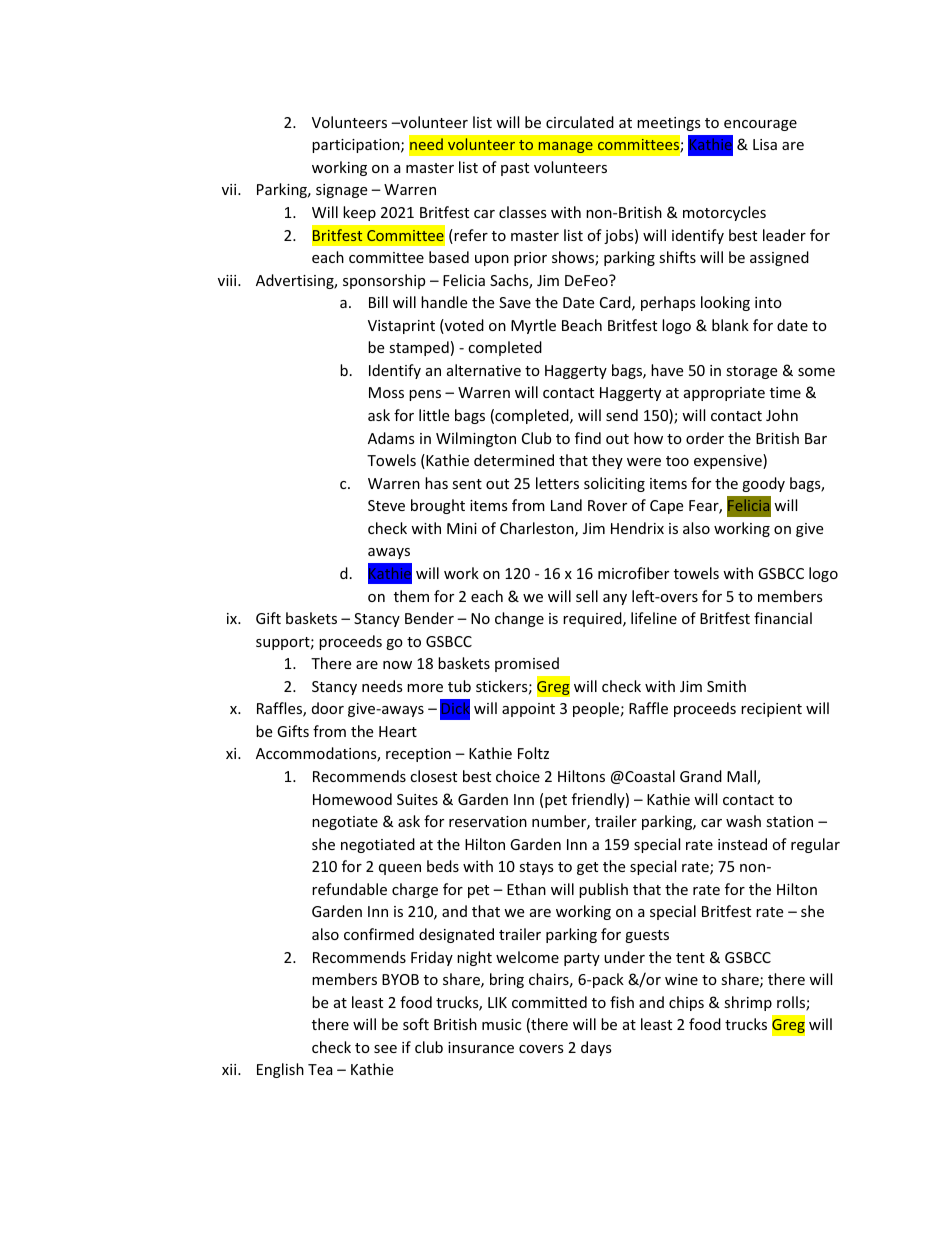  Describe the element at coordinates (341, 191) in the screenshot. I see `signage` at that location.
